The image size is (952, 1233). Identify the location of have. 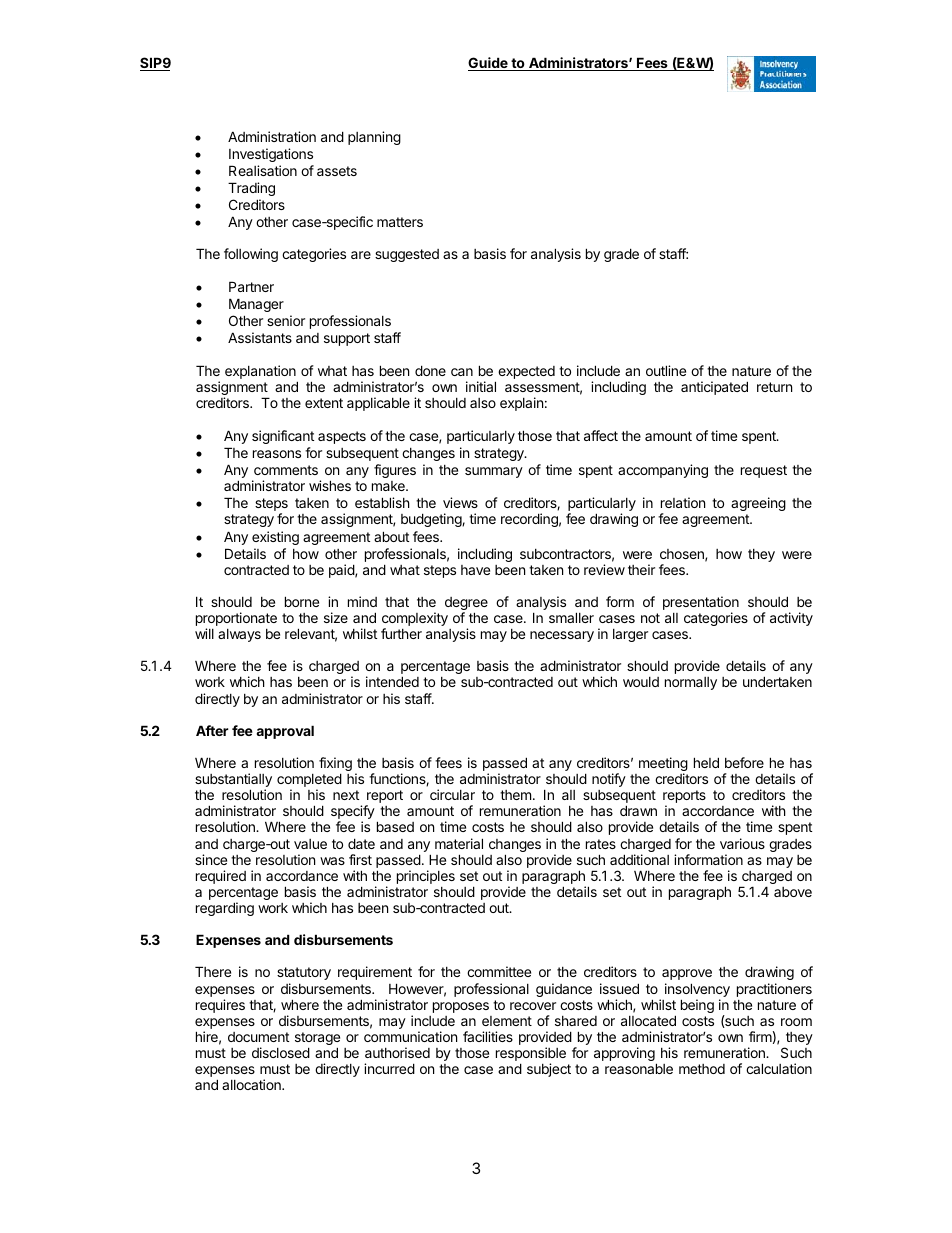
(475, 570).
